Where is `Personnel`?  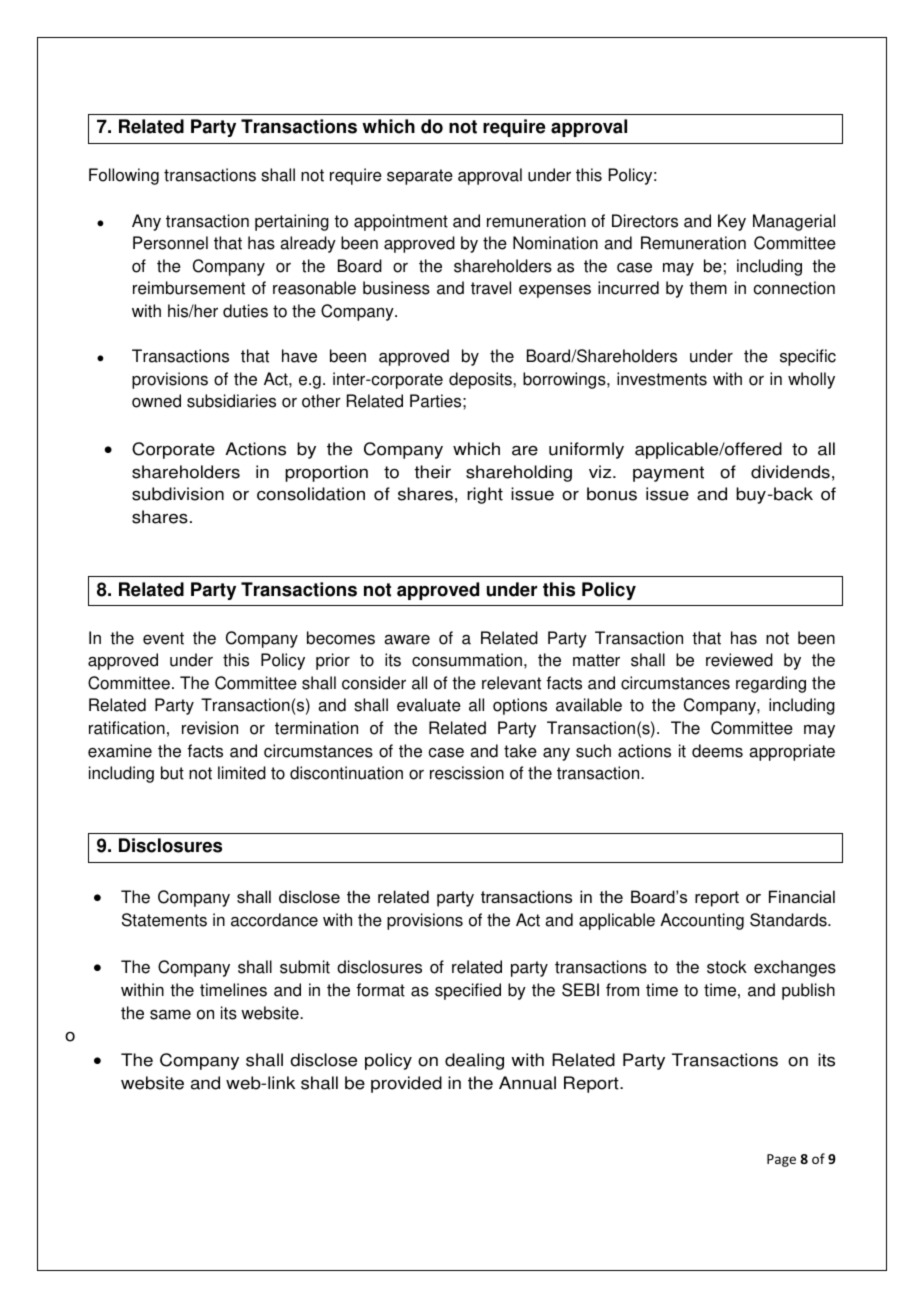 Personnel is located at coordinates (170, 243).
